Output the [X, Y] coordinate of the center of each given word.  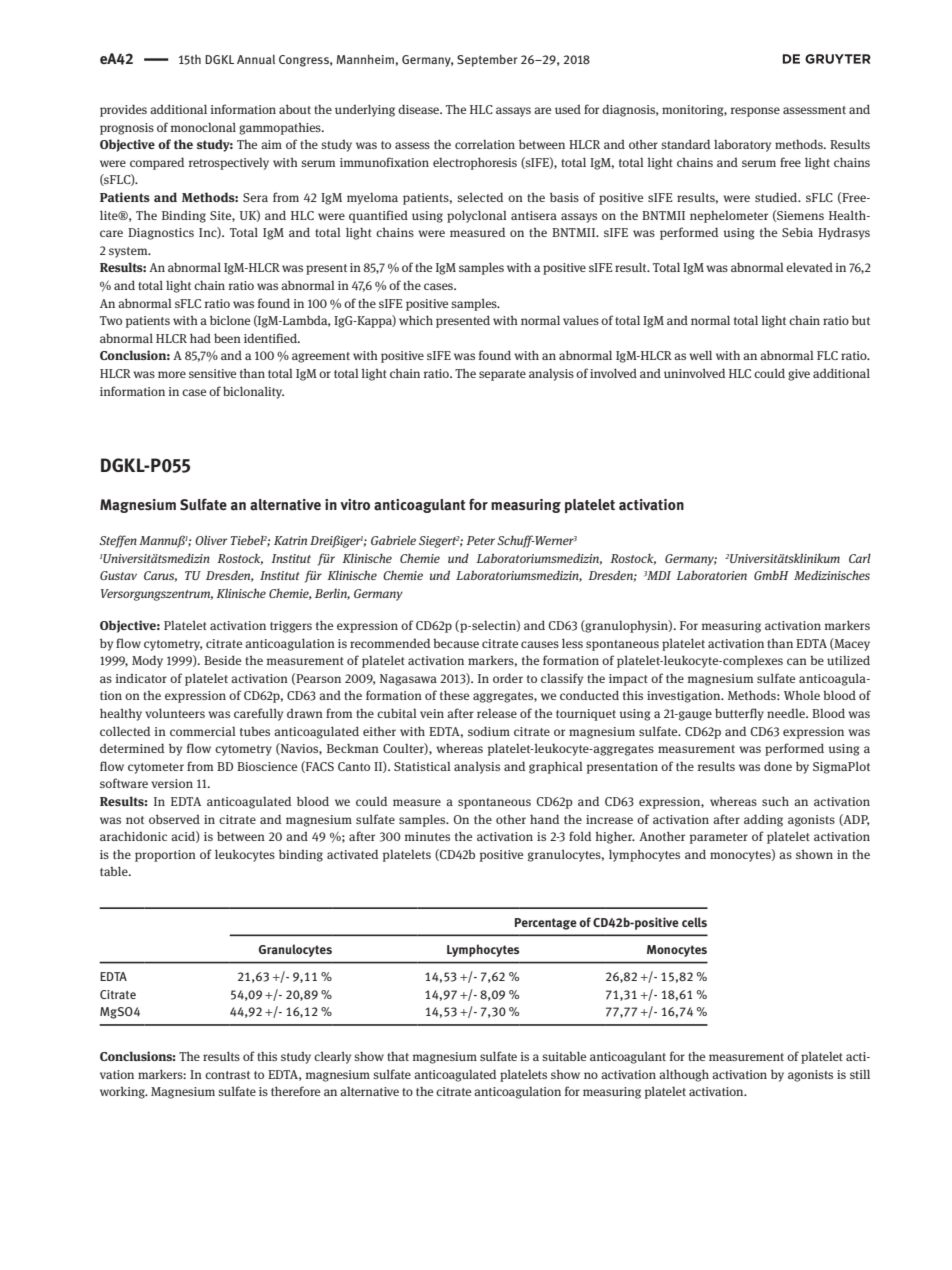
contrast [227, 1075]
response [755, 112]
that [398, 1056]
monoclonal [203, 127]
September [487, 60]
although [684, 1075]
